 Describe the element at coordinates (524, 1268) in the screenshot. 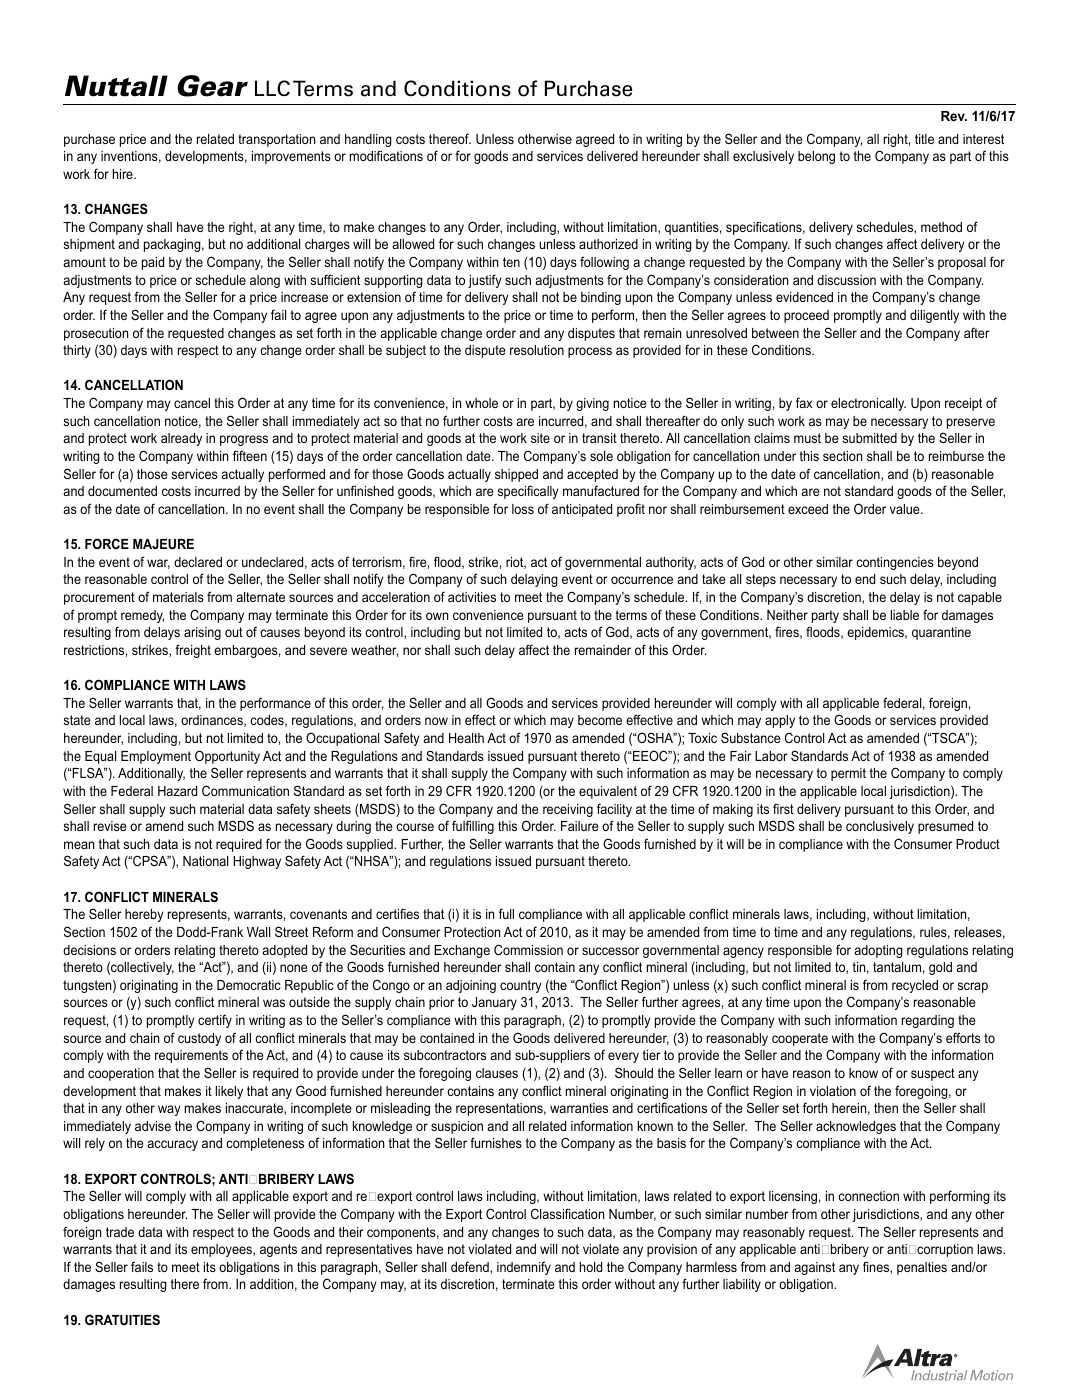

I see `indemnify` at that location.
